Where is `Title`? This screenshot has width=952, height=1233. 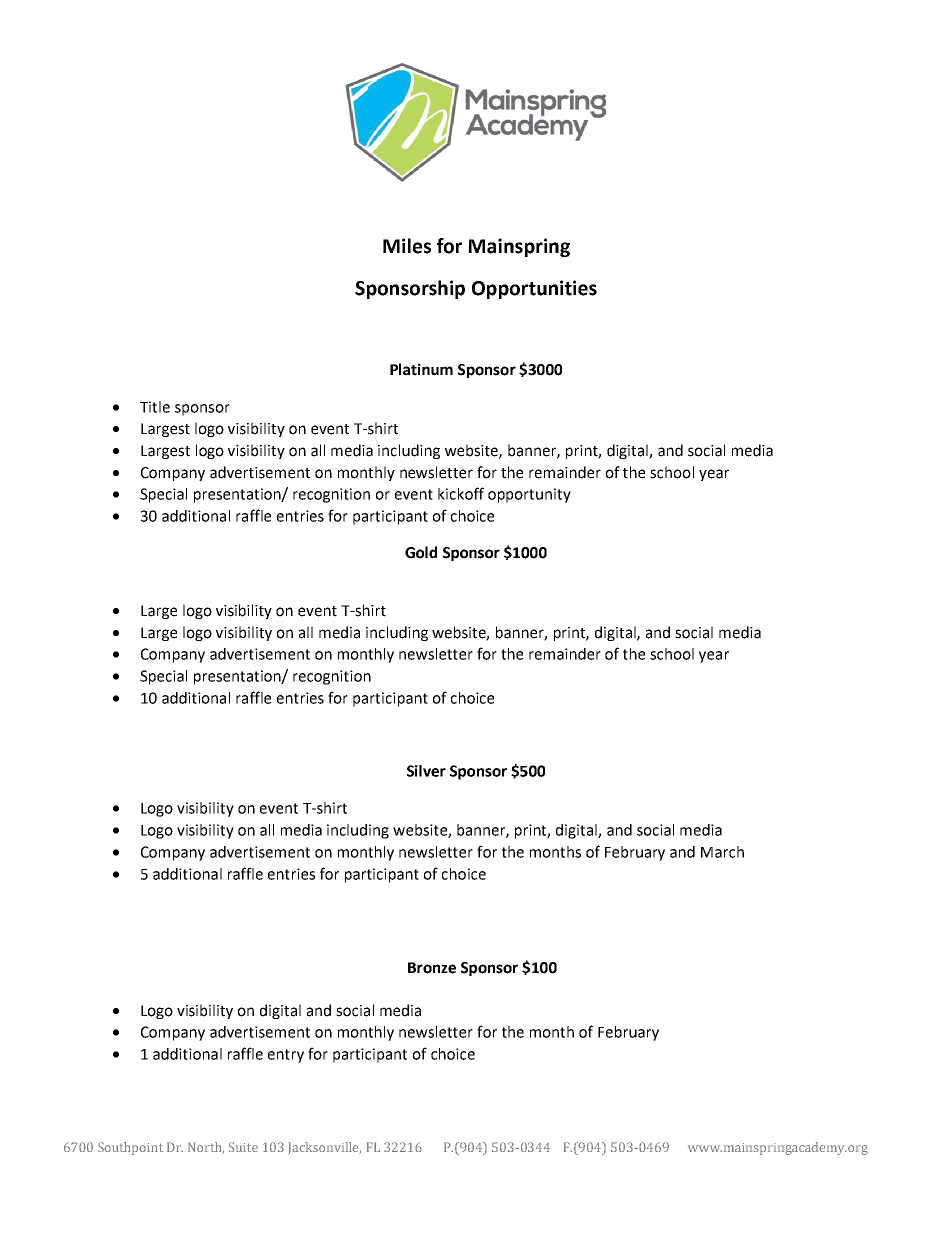
Title is located at coordinates (155, 407).
